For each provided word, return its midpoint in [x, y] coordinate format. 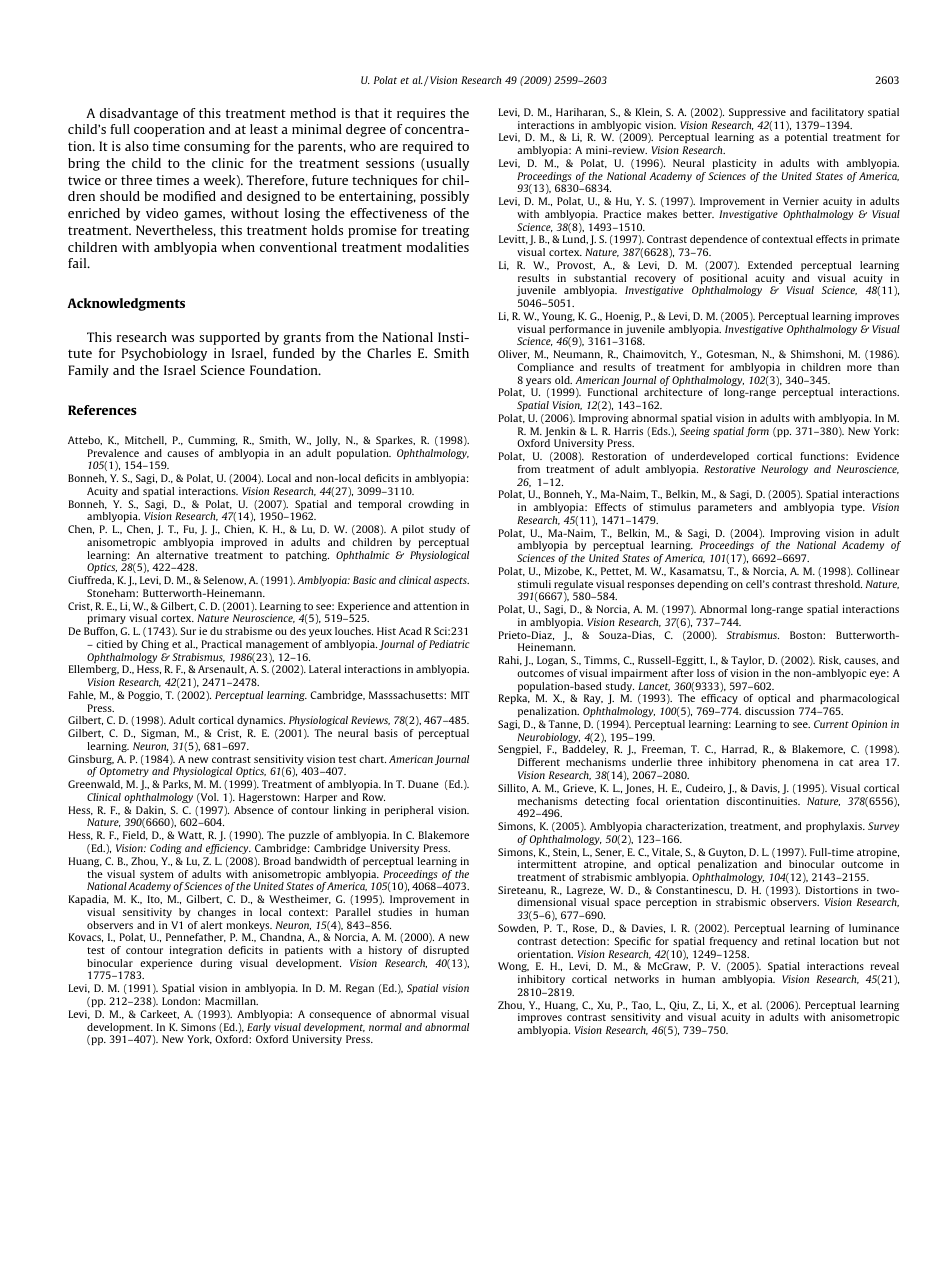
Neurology [784, 470]
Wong [513, 967]
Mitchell [146, 440]
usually [446, 164]
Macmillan [231, 1001]
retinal [800, 941]
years [538, 383]
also [137, 146]
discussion [770, 711]
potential [806, 138]
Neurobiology [548, 739]
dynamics [261, 723]
